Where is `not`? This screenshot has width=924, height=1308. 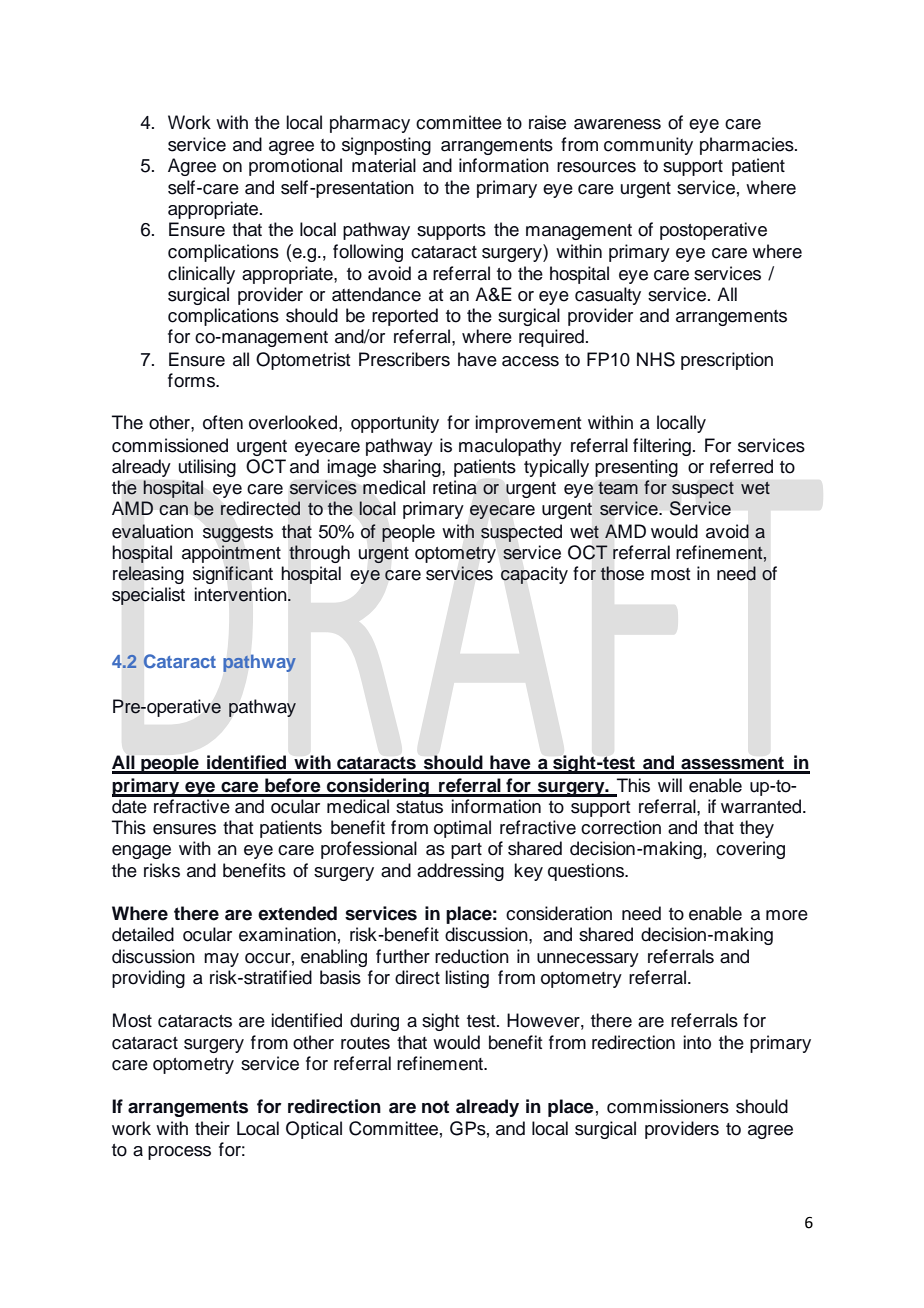
not is located at coordinates (435, 1107).
